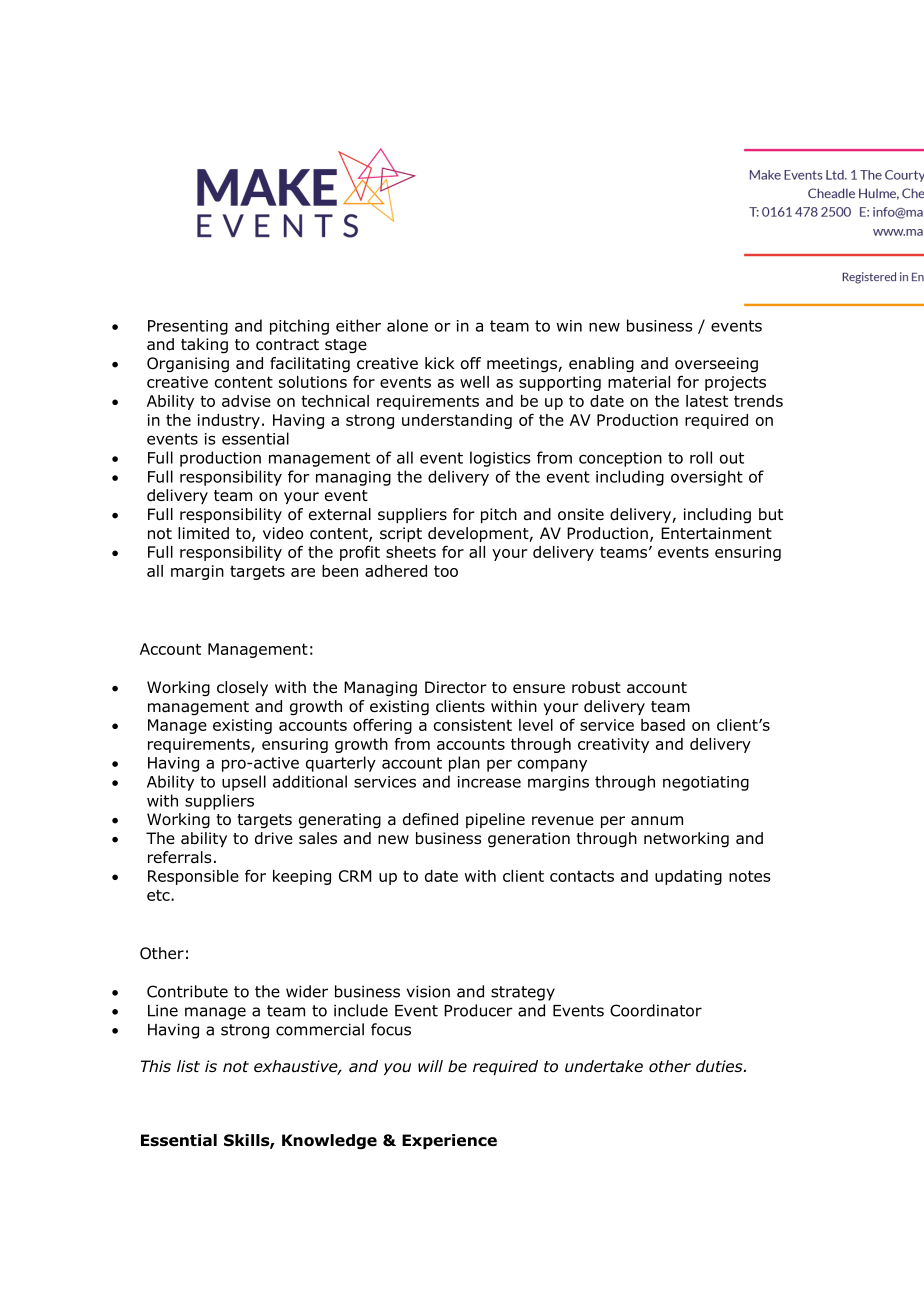  What do you see at coordinates (440, 363) in the page?
I see `kick` at bounding box center [440, 363].
